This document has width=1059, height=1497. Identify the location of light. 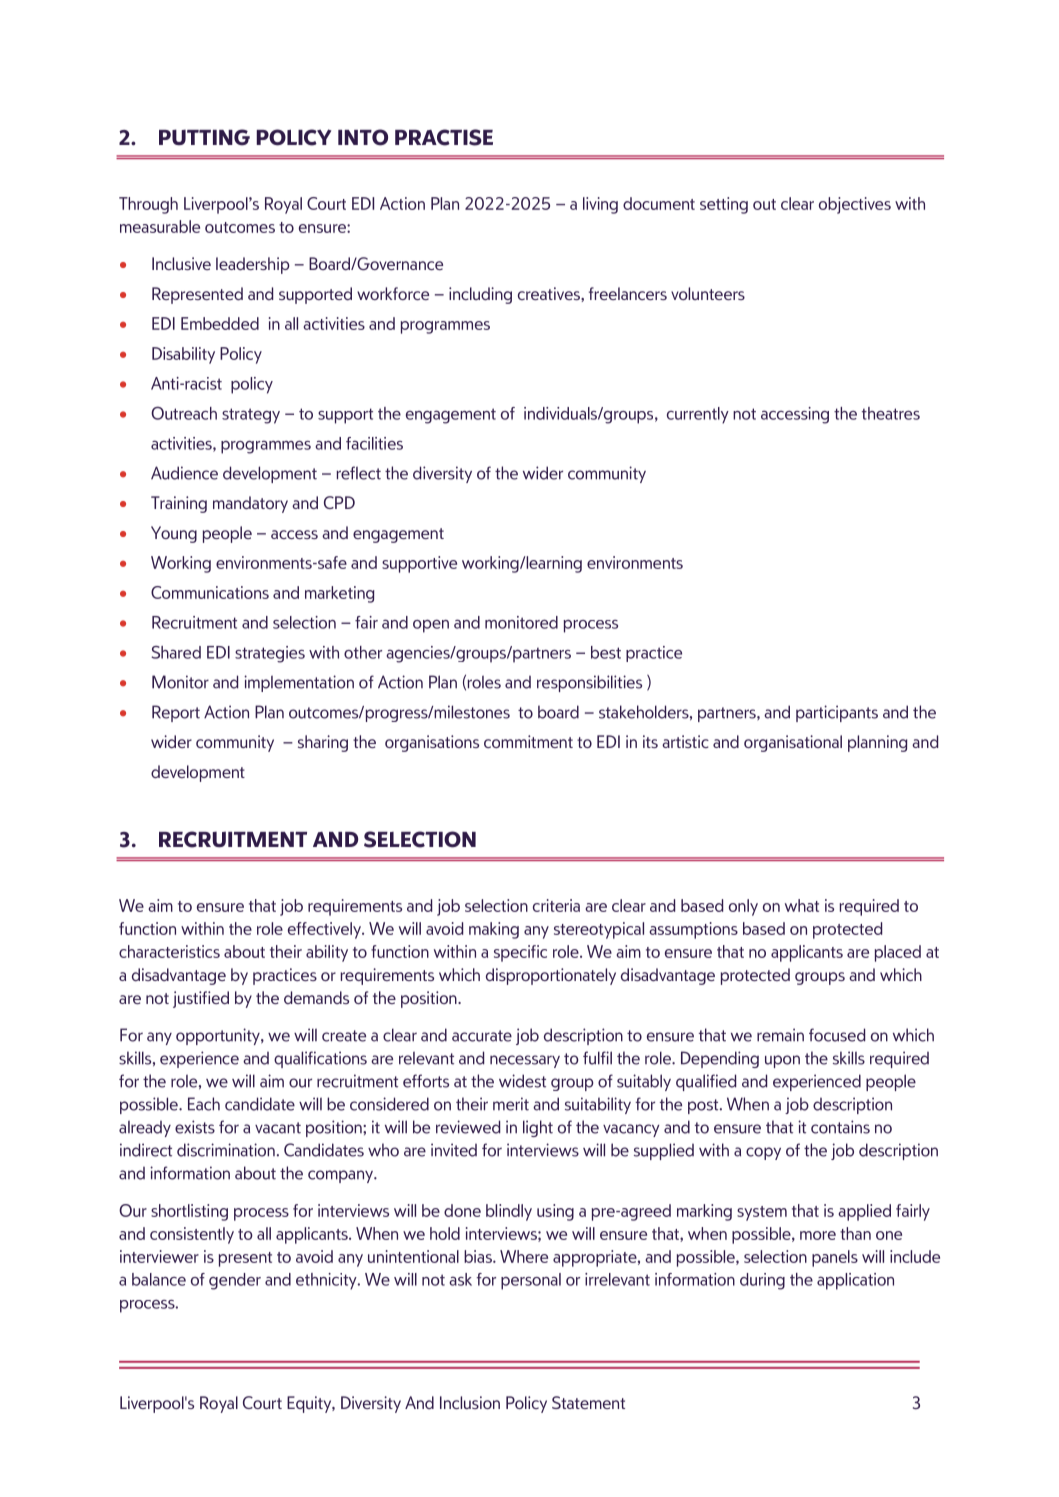
(538, 1128).
